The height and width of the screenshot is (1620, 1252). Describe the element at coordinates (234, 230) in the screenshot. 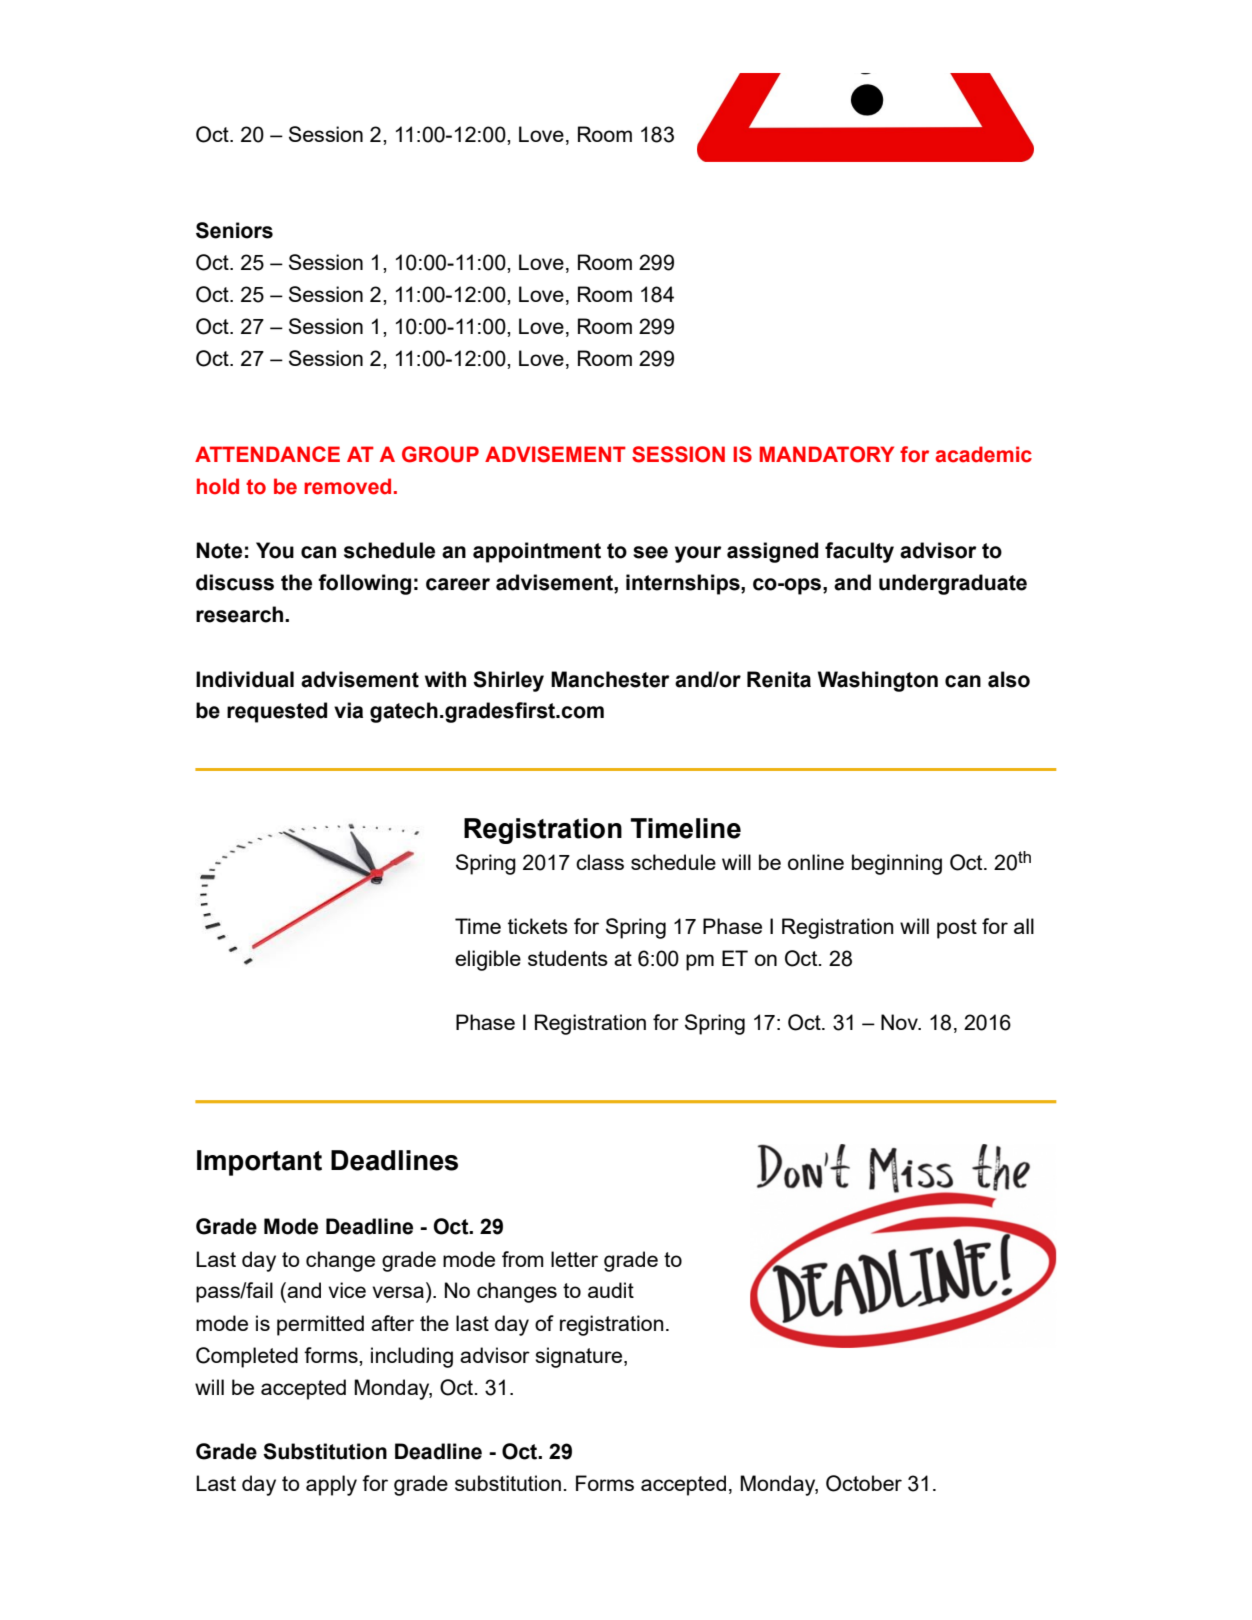

I see `Seniors` at that location.
